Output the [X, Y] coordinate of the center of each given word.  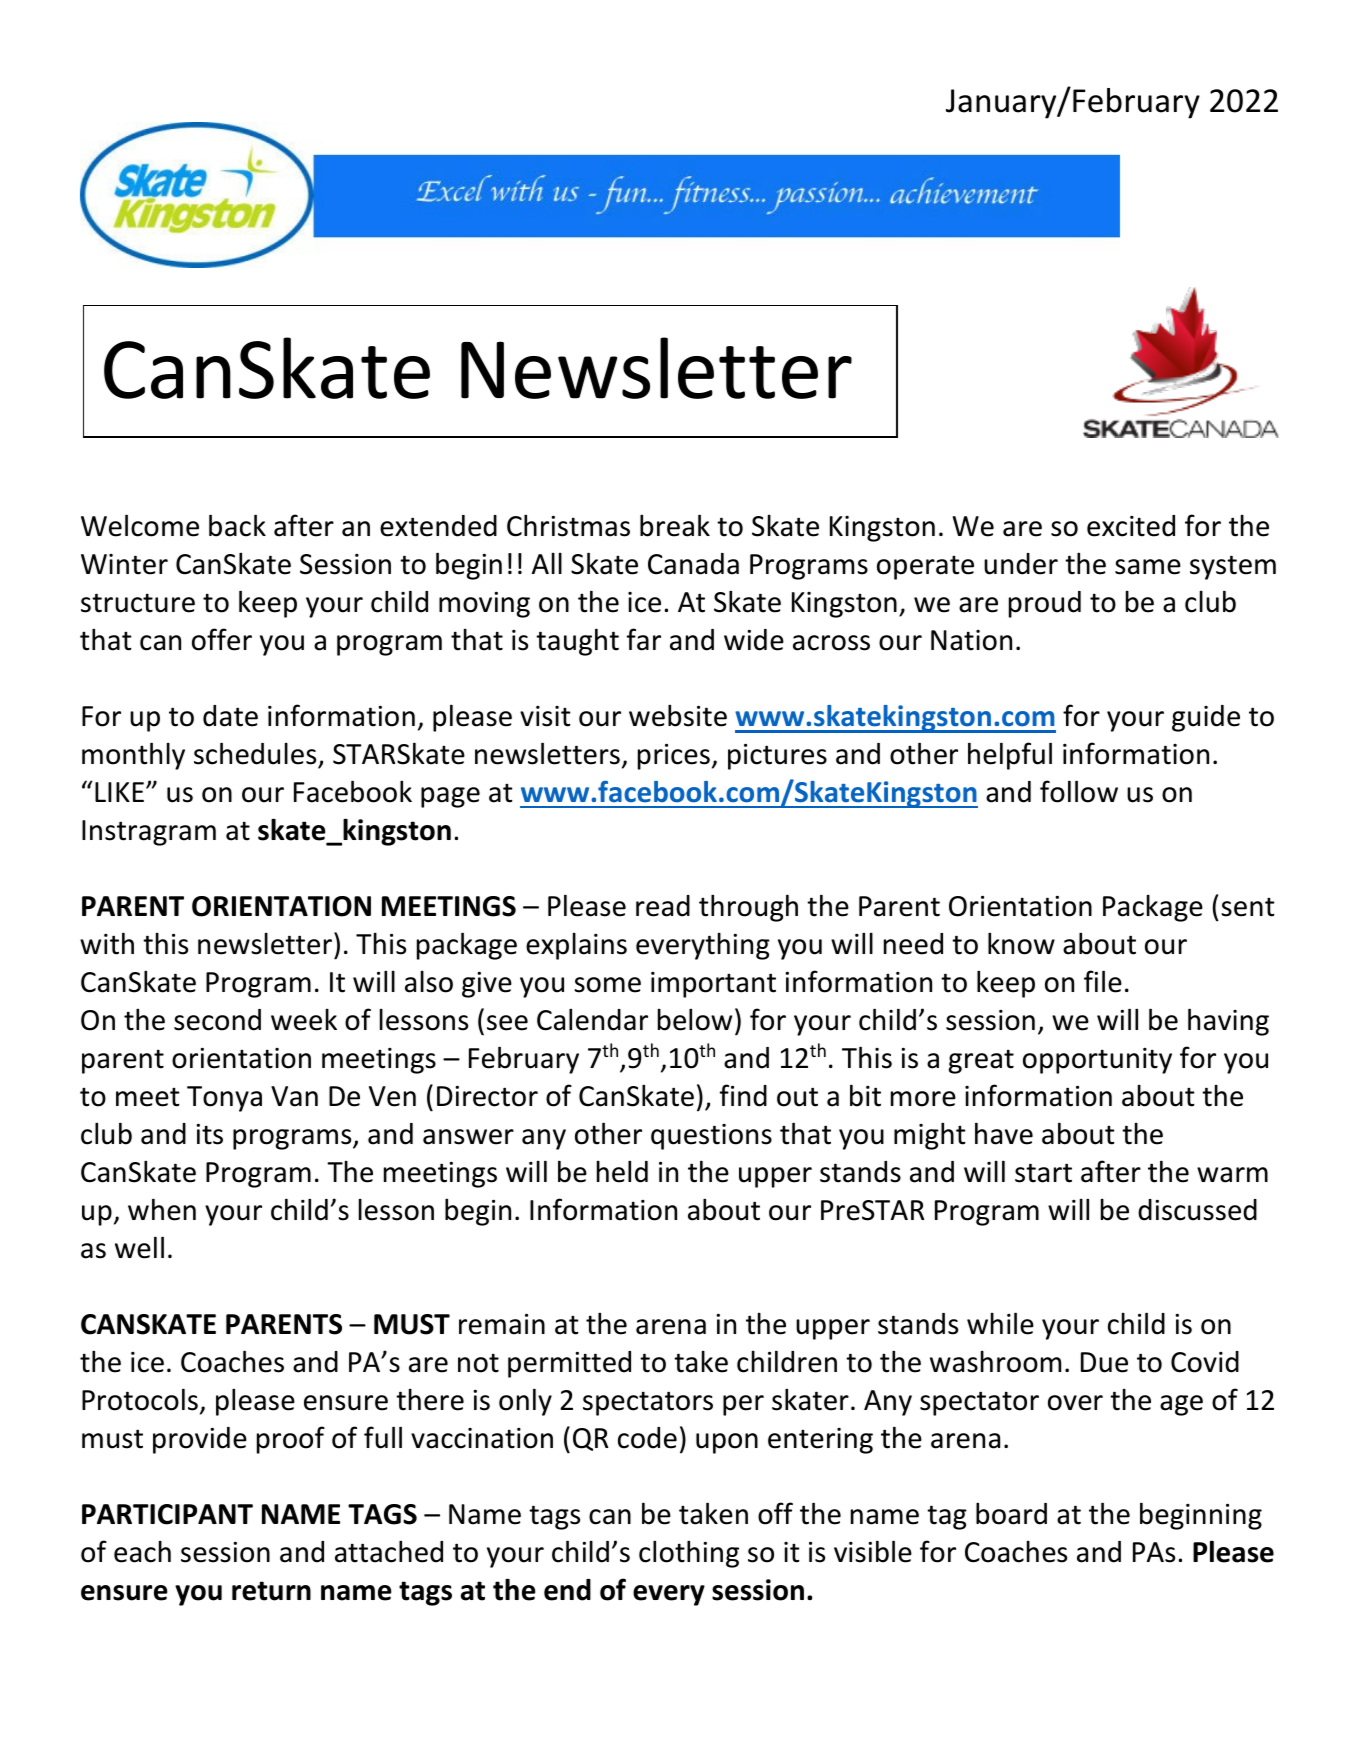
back [237, 525]
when [162, 1209]
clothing [689, 1554]
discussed [1197, 1210]
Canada [693, 564]
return [271, 1591]
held [622, 1171]
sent [1248, 907]
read [663, 906]
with [107, 943]
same [1148, 567]
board [1011, 1513]
